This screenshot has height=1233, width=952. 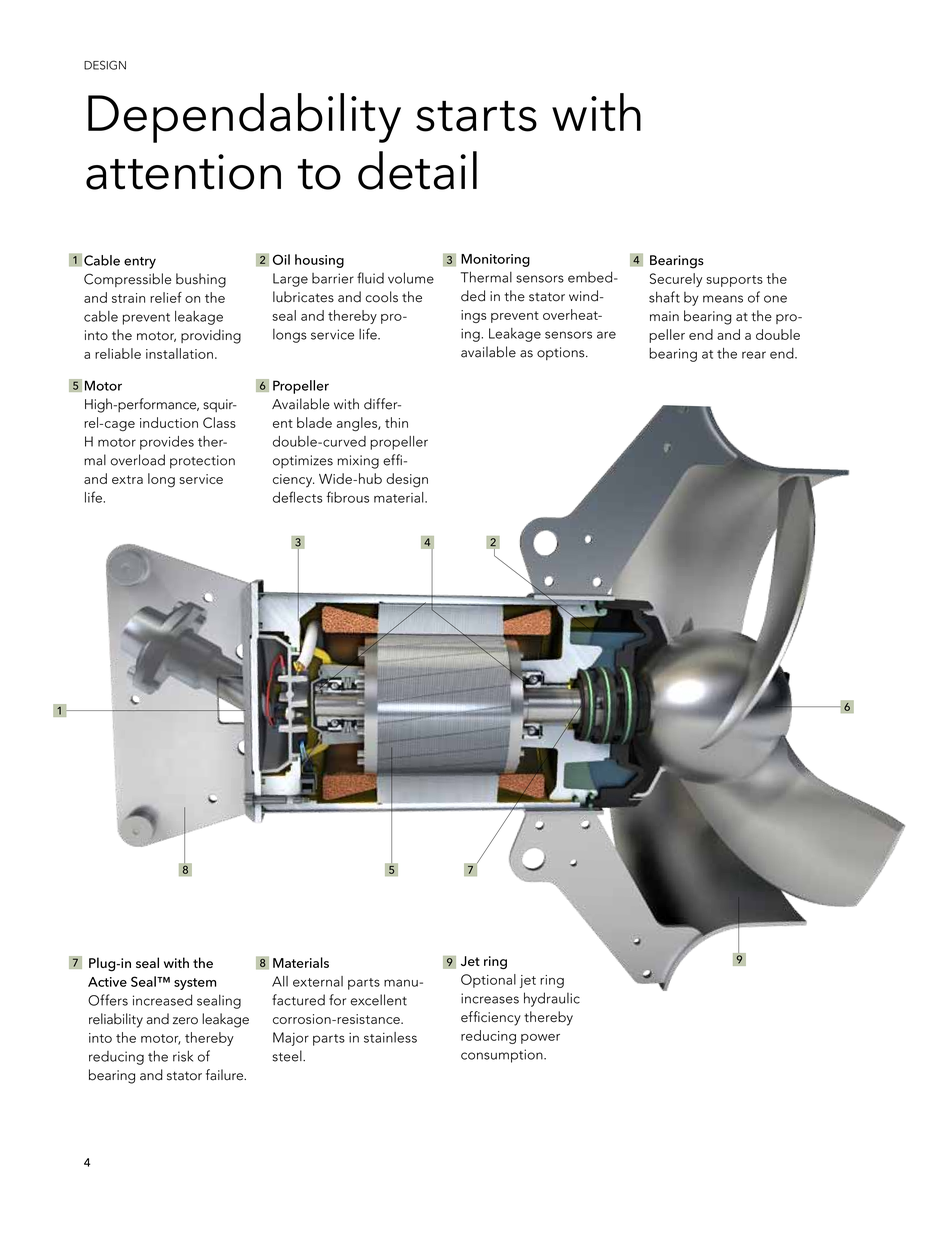 What do you see at coordinates (664, 316) in the screenshot?
I see `main` at bounding box center [664, 316].
